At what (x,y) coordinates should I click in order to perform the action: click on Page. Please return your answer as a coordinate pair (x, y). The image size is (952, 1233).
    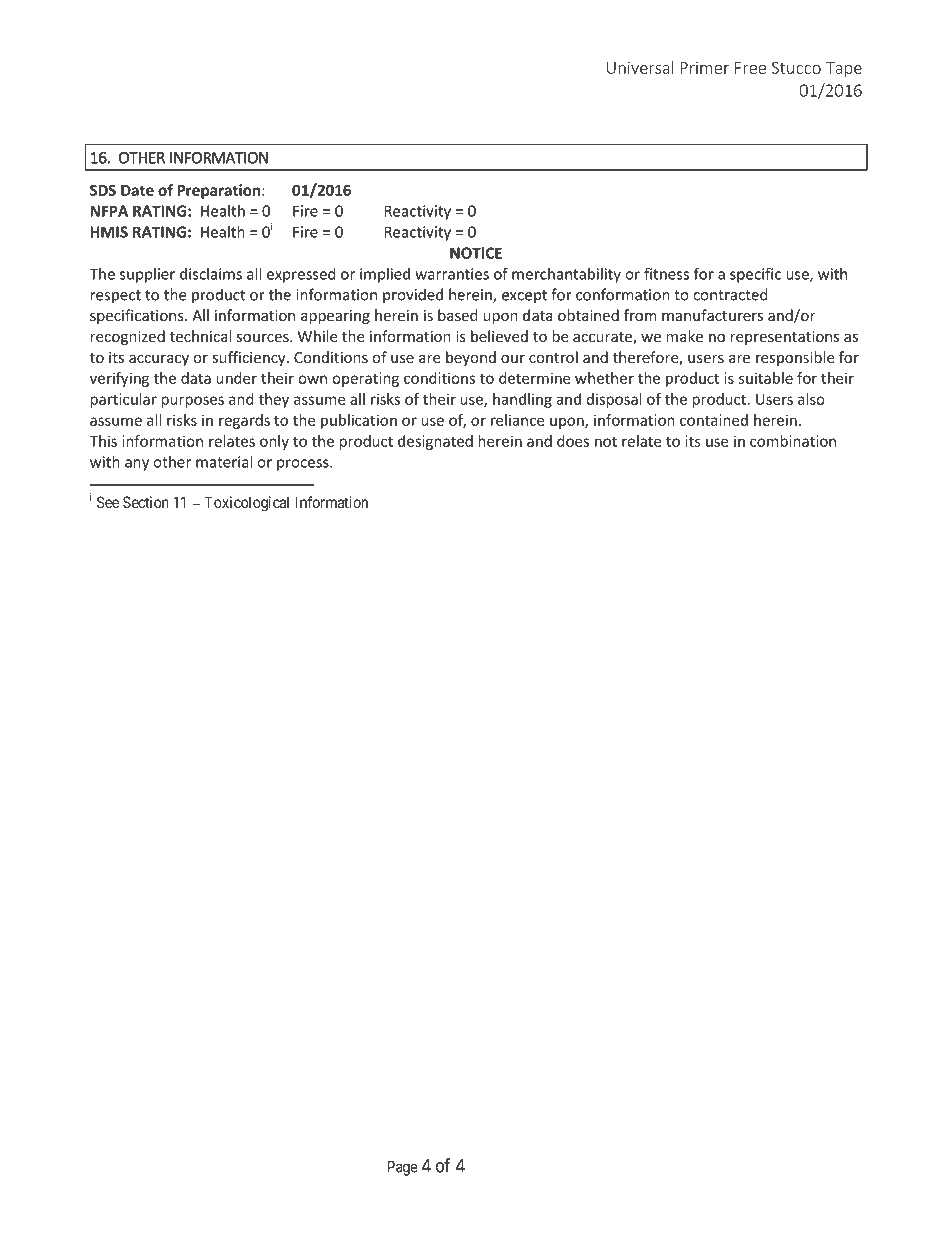
    Looking at the image, I should click on (403, 1168).
